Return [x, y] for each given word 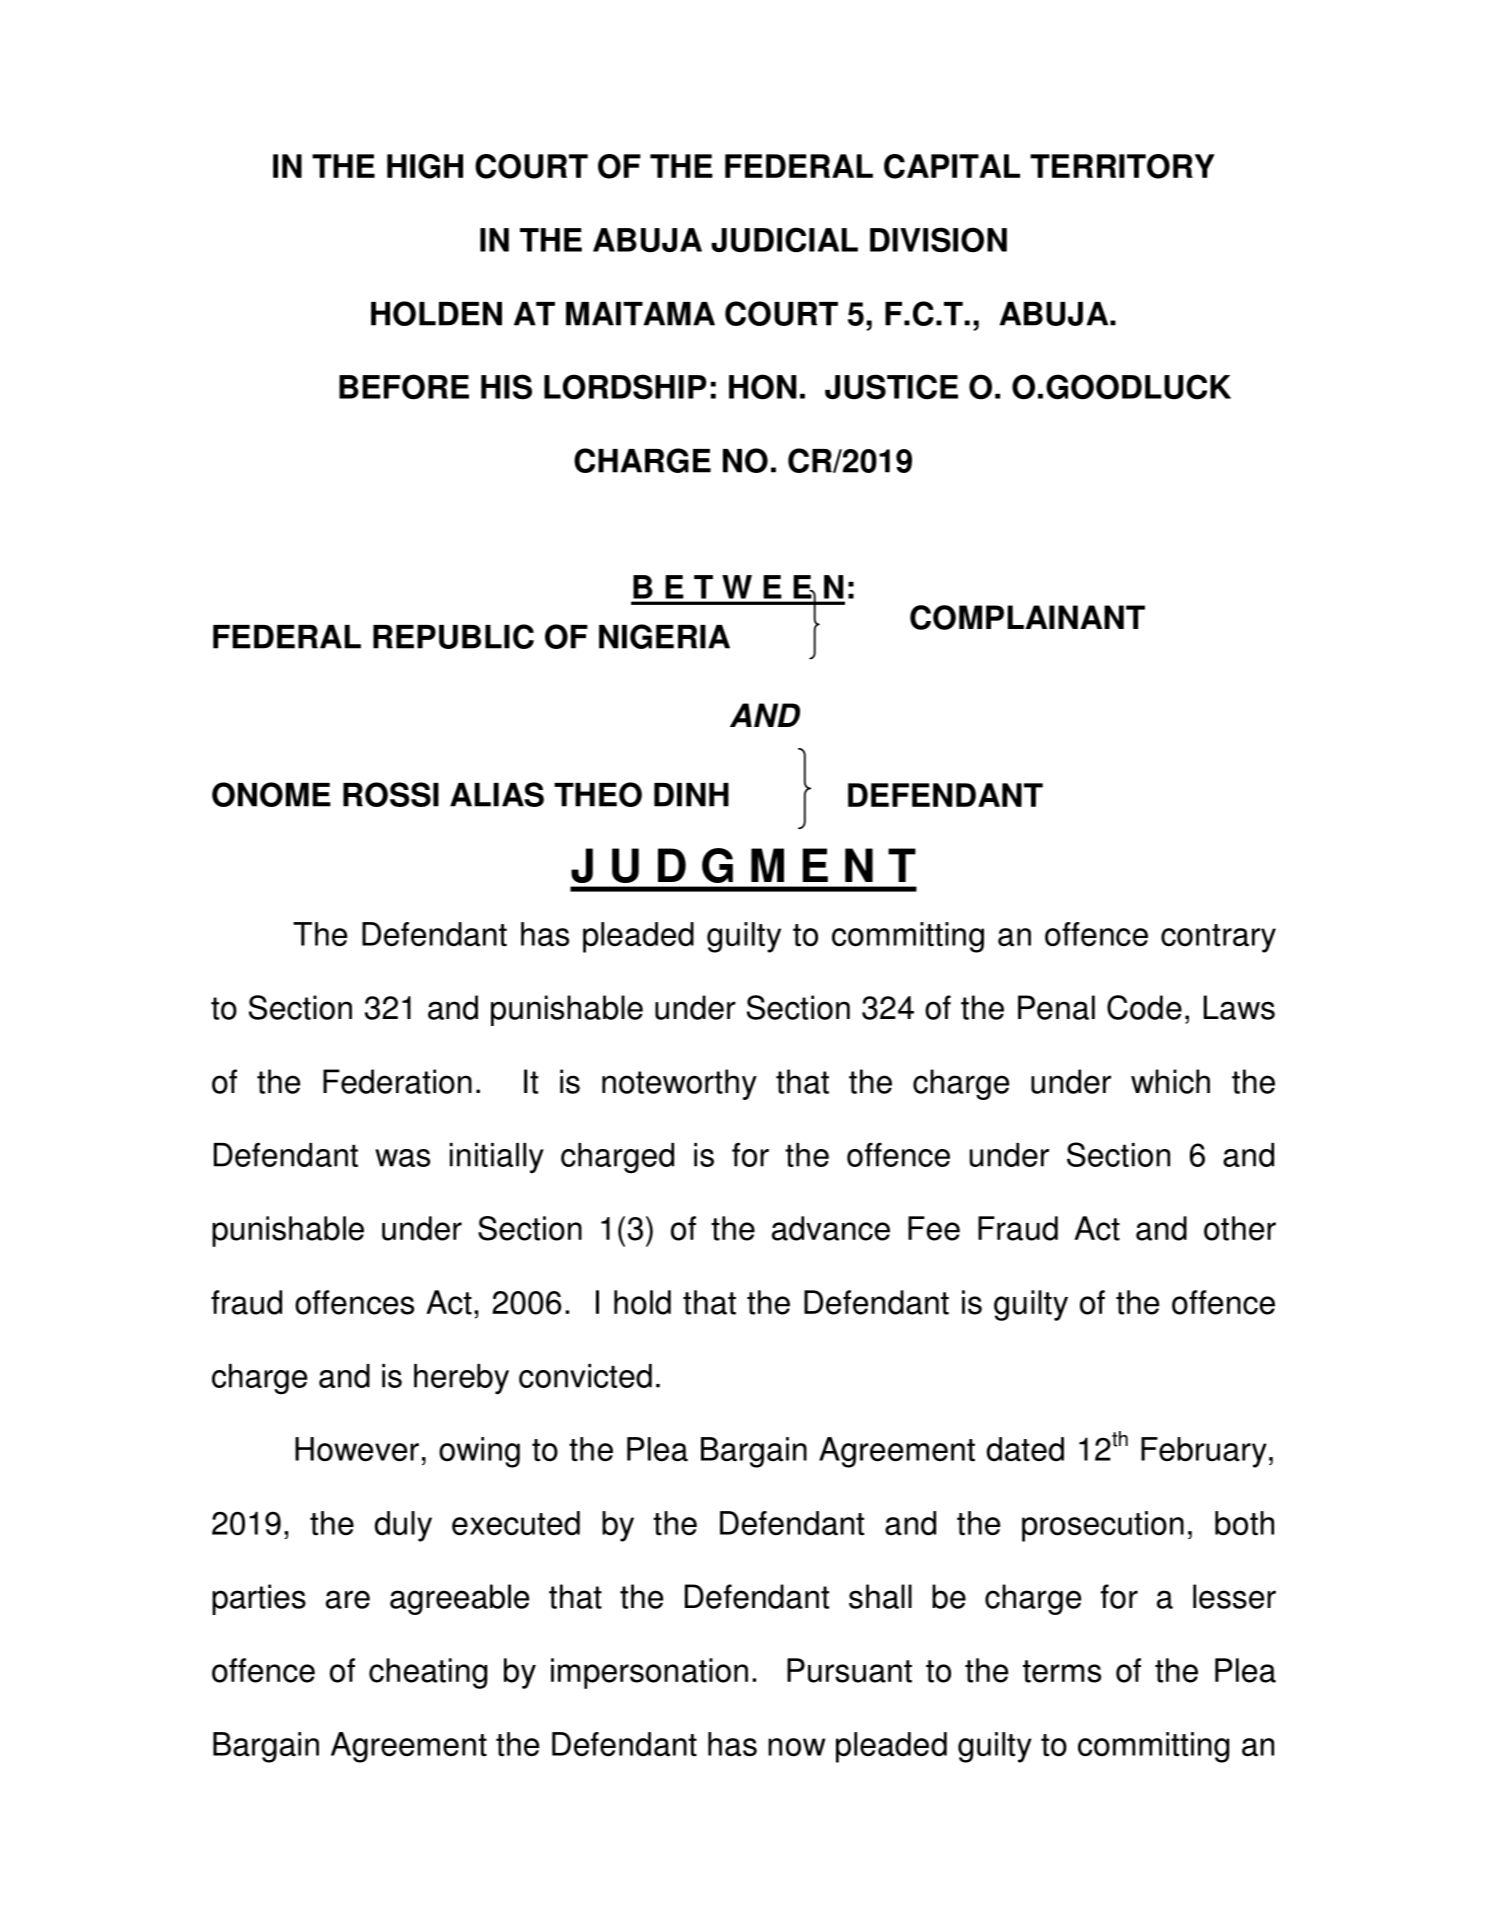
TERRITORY [1122, 166]
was [402, 1158]
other [1240, 1228]
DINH [691, 795]
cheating [428, 1673]
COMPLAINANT [1027, 617]
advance [831, 1228]
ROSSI [391, 794]
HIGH [425, 166]
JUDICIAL [784, 240]
